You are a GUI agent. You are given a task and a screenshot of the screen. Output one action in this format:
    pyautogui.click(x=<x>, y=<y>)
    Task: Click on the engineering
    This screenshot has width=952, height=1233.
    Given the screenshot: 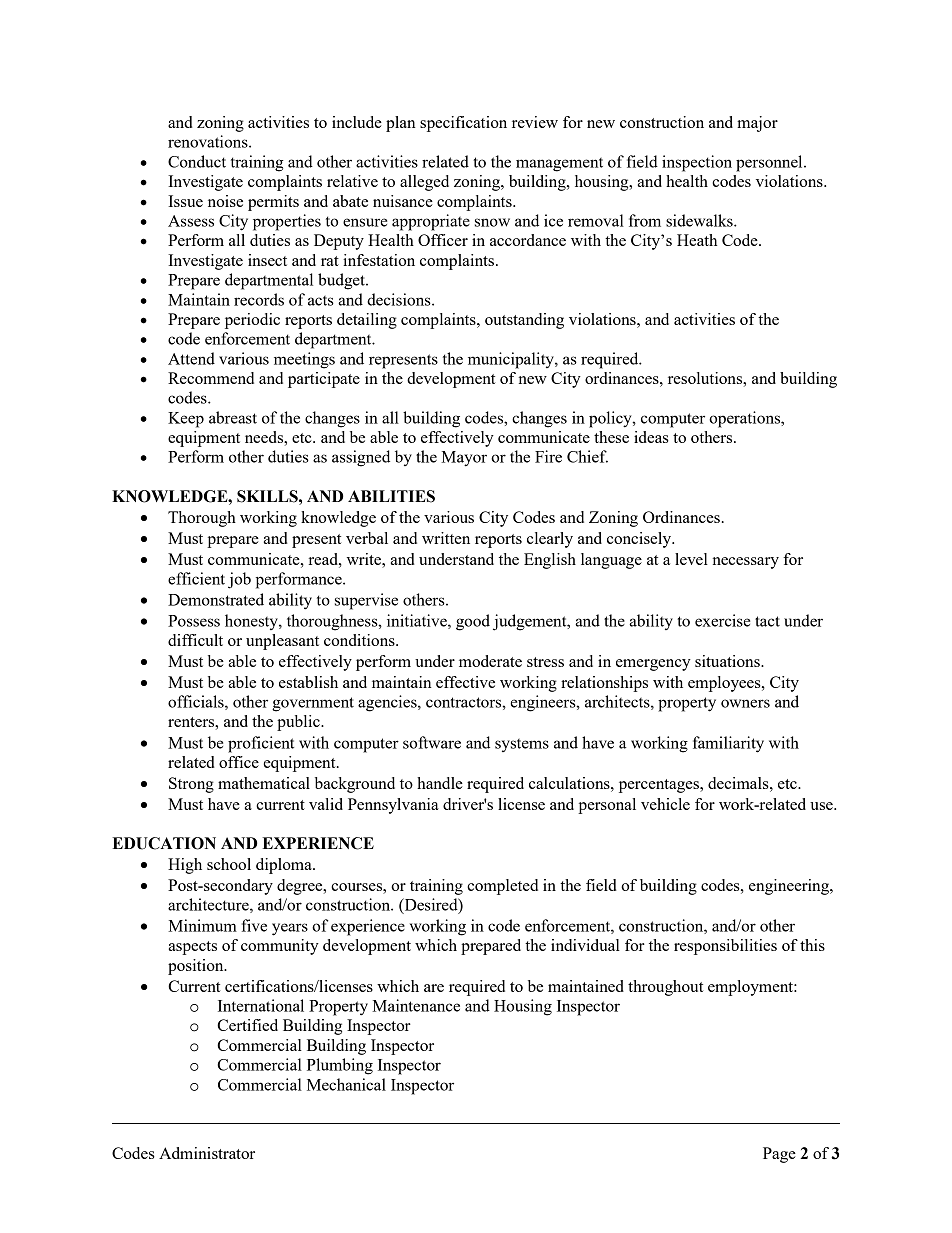 What is the action you would take?
    pyautogui.click(x=790, y=887)
